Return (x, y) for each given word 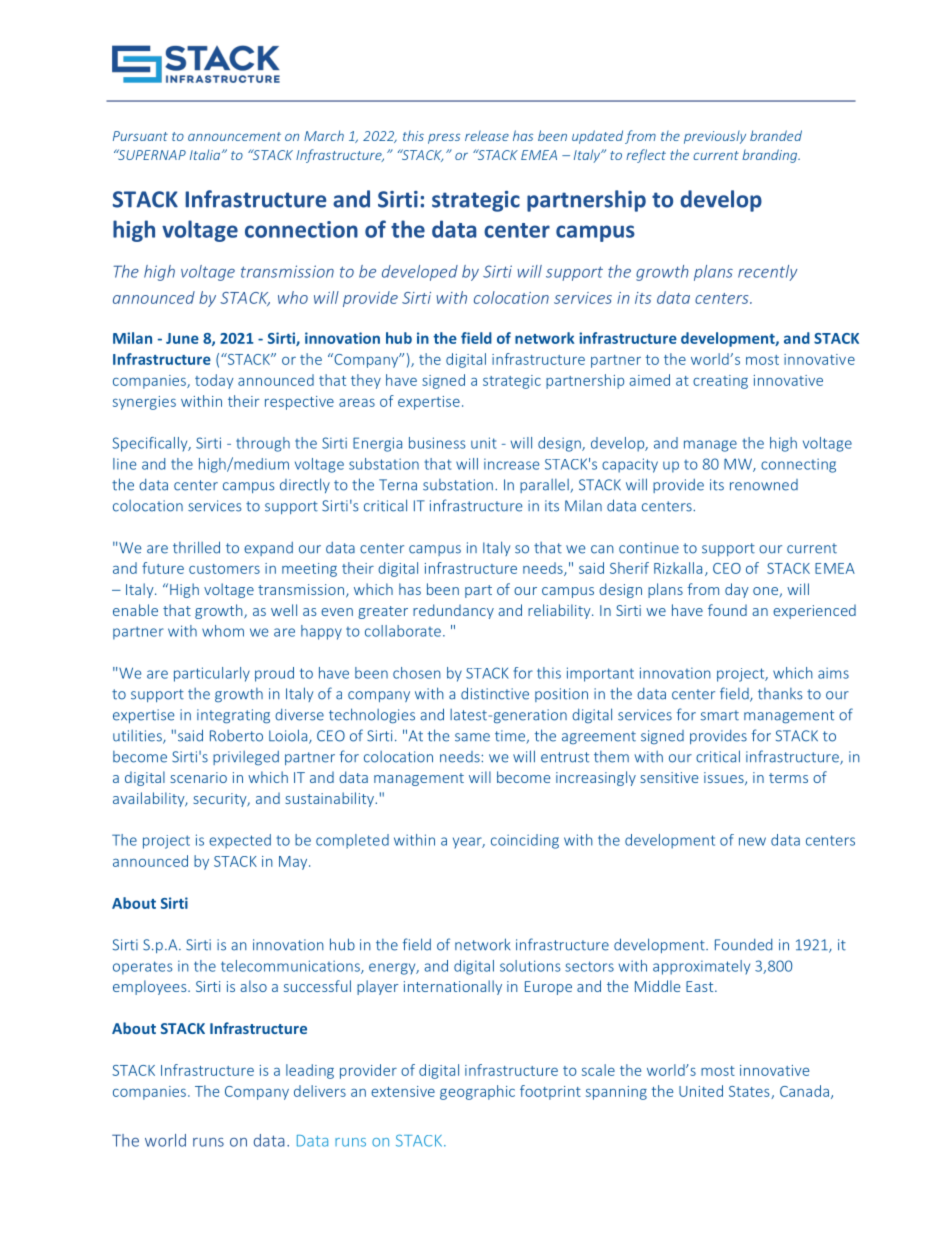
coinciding (525, 841)
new (752, 841)
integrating (233, 716)
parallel (545, 486)
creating (720, 382)
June (182, 338)
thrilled (196, 547)
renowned (764, 485)
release (487, 135)
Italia (205, 154)
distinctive (495, 693)
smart (720, 715)
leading (310, 1071)
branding (771, 156)
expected (240, 841)
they (366, 381)
